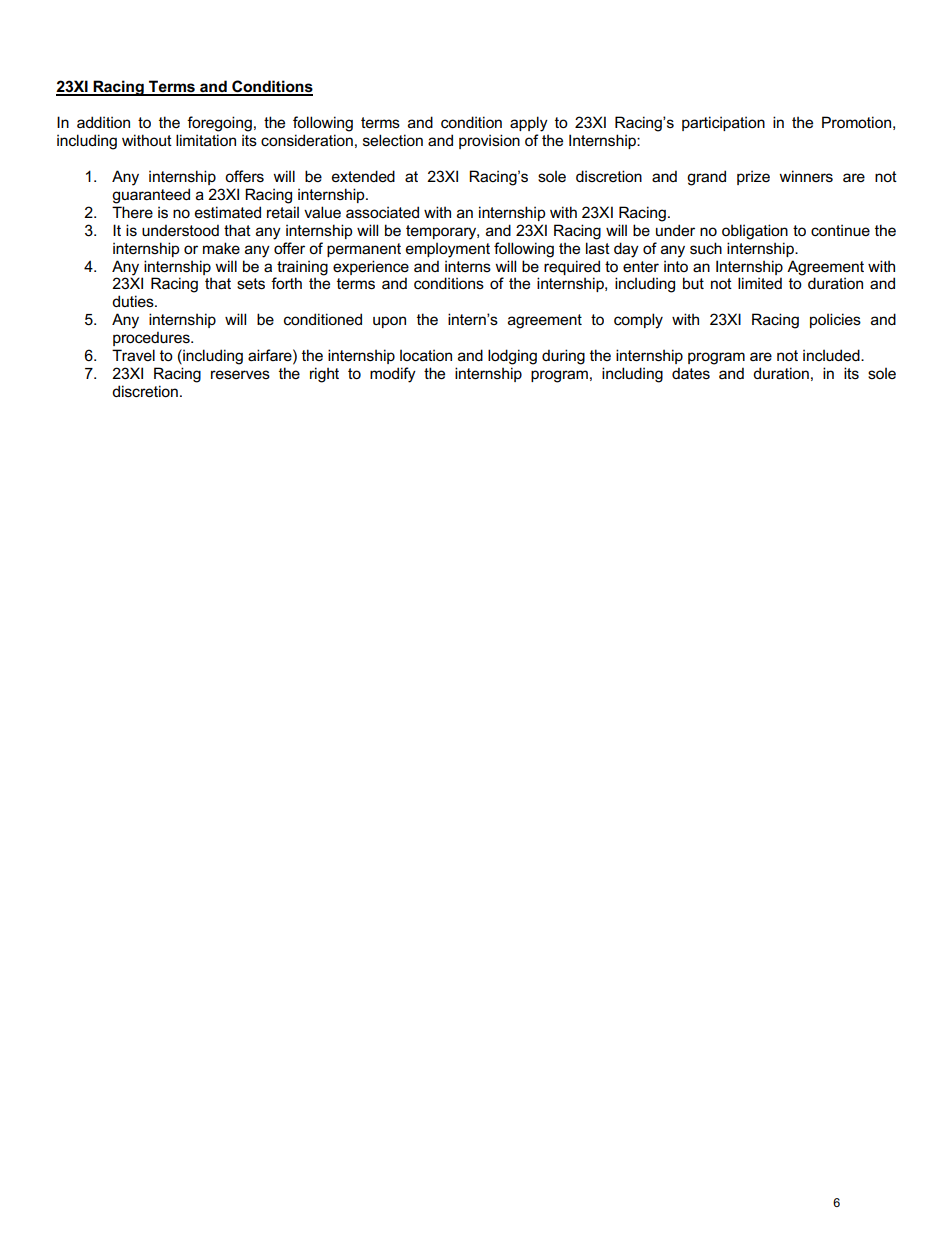 The width and height of the document is (952, 1233). I want to click on dates, so click(691, 373).
